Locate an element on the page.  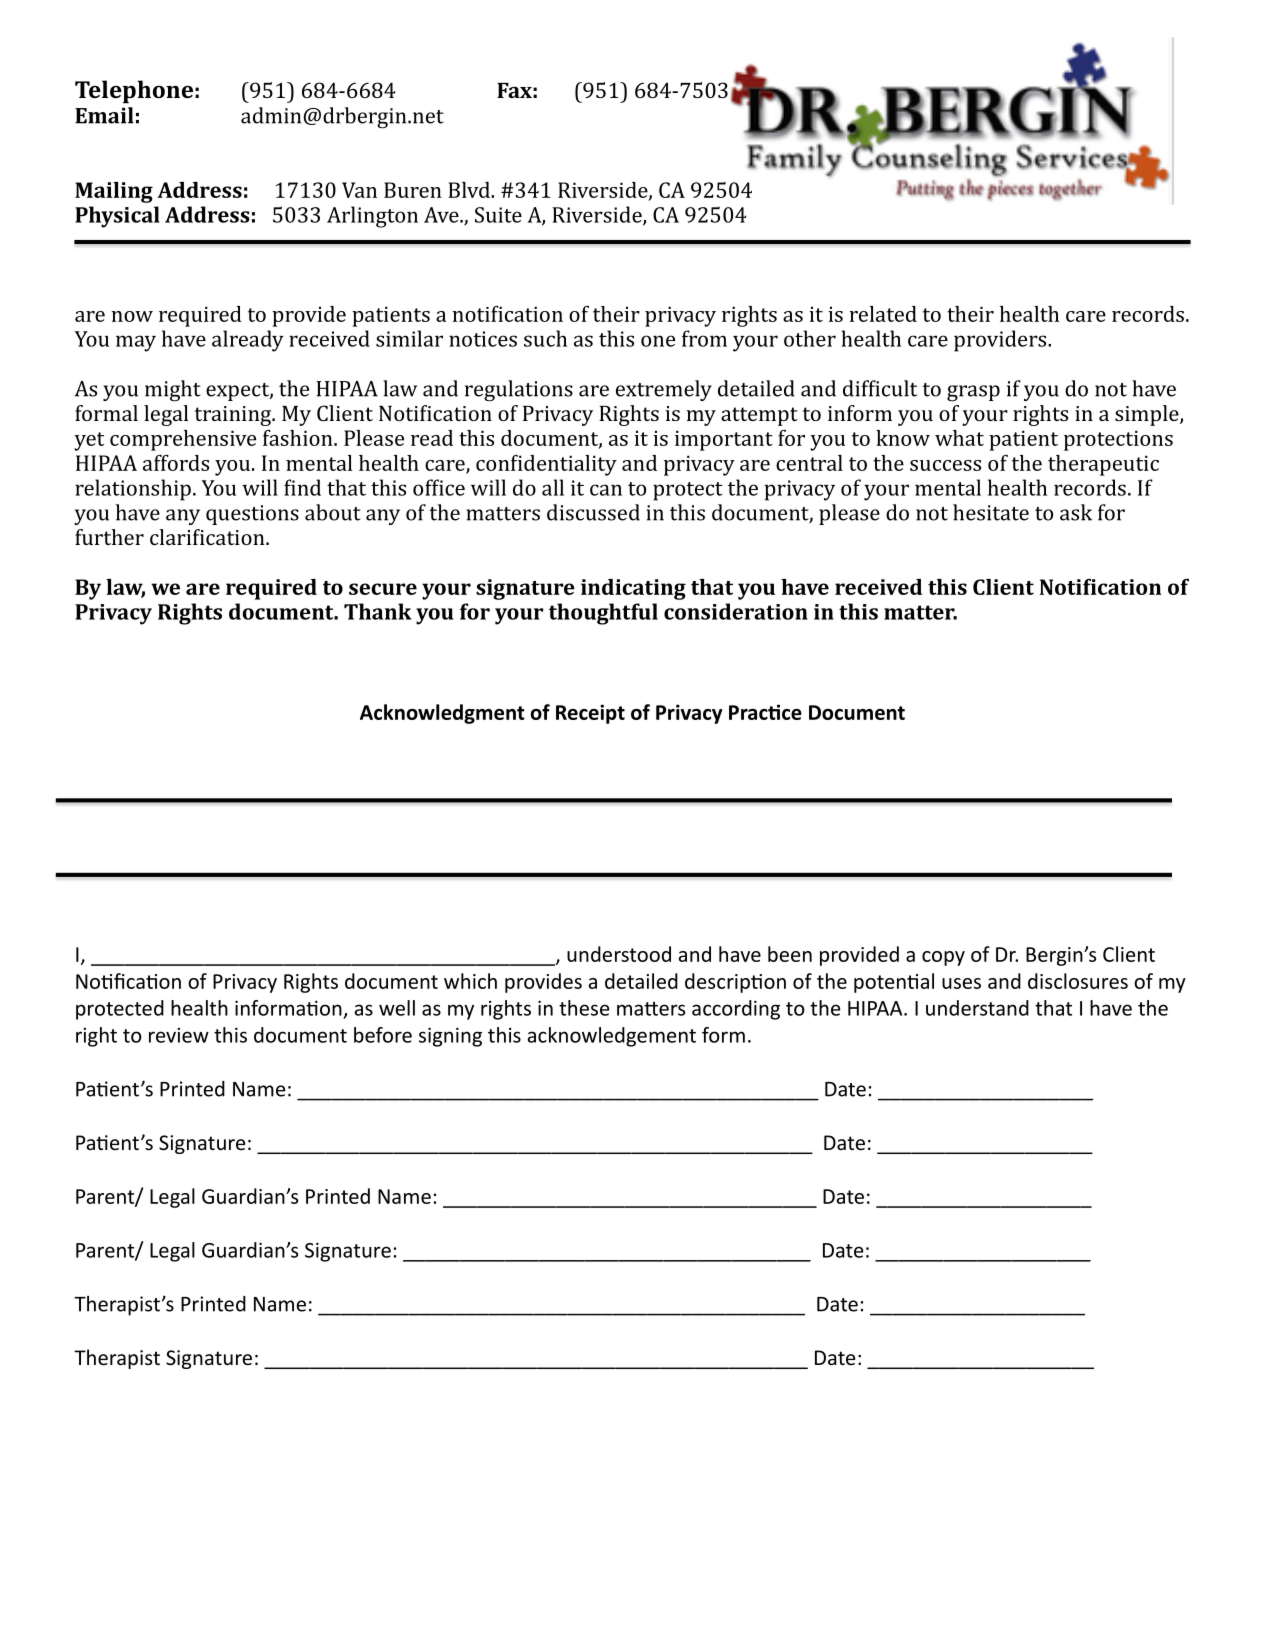
these is located at coordinates (584, 1008).
